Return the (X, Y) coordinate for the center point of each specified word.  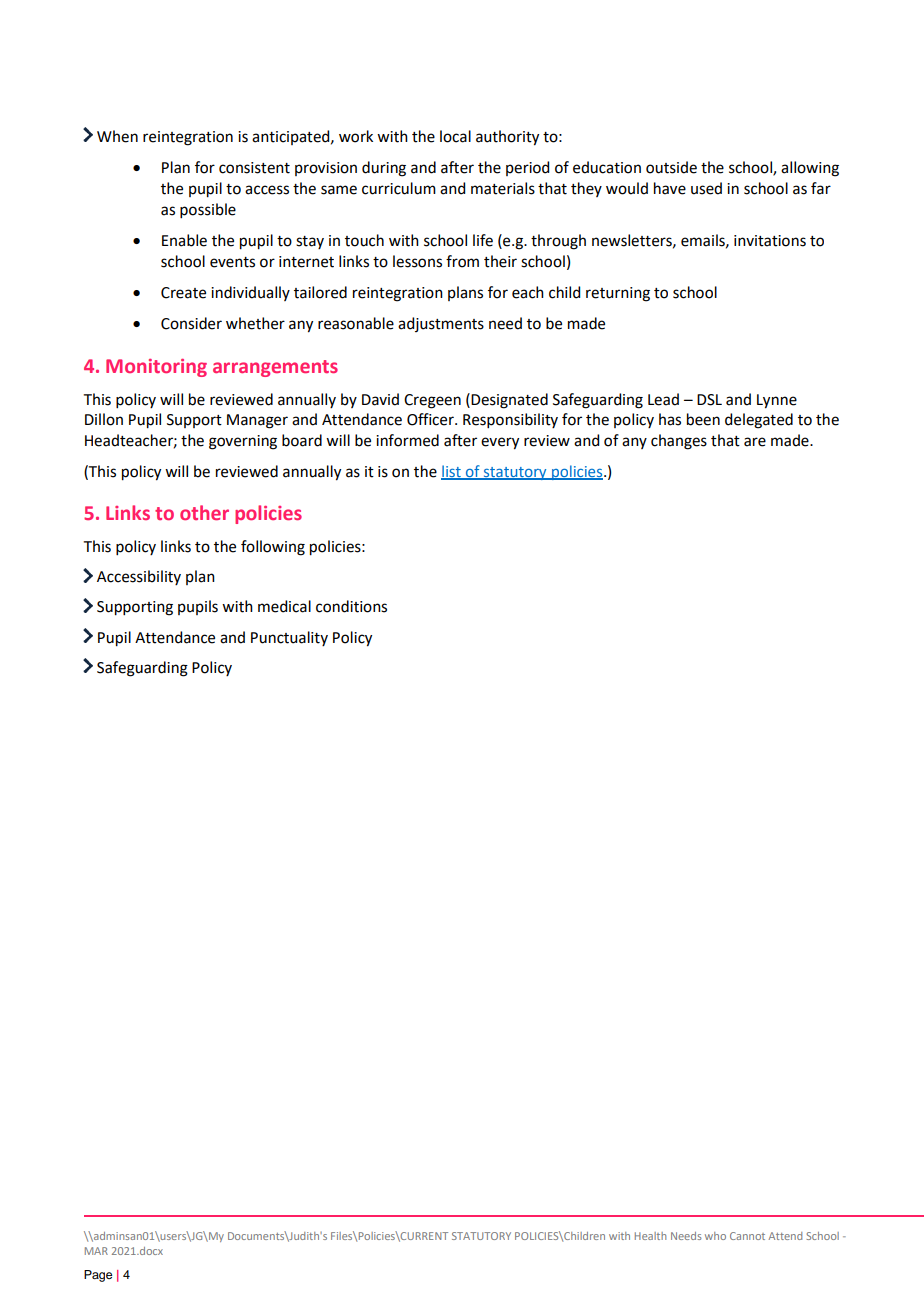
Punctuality (289, 638)
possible (208, 210)
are (755, 442)
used (706, 188)
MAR (96, 1251)
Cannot (747, 1236)
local (455, 136)
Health (650, 1236)
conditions (351, 606)
